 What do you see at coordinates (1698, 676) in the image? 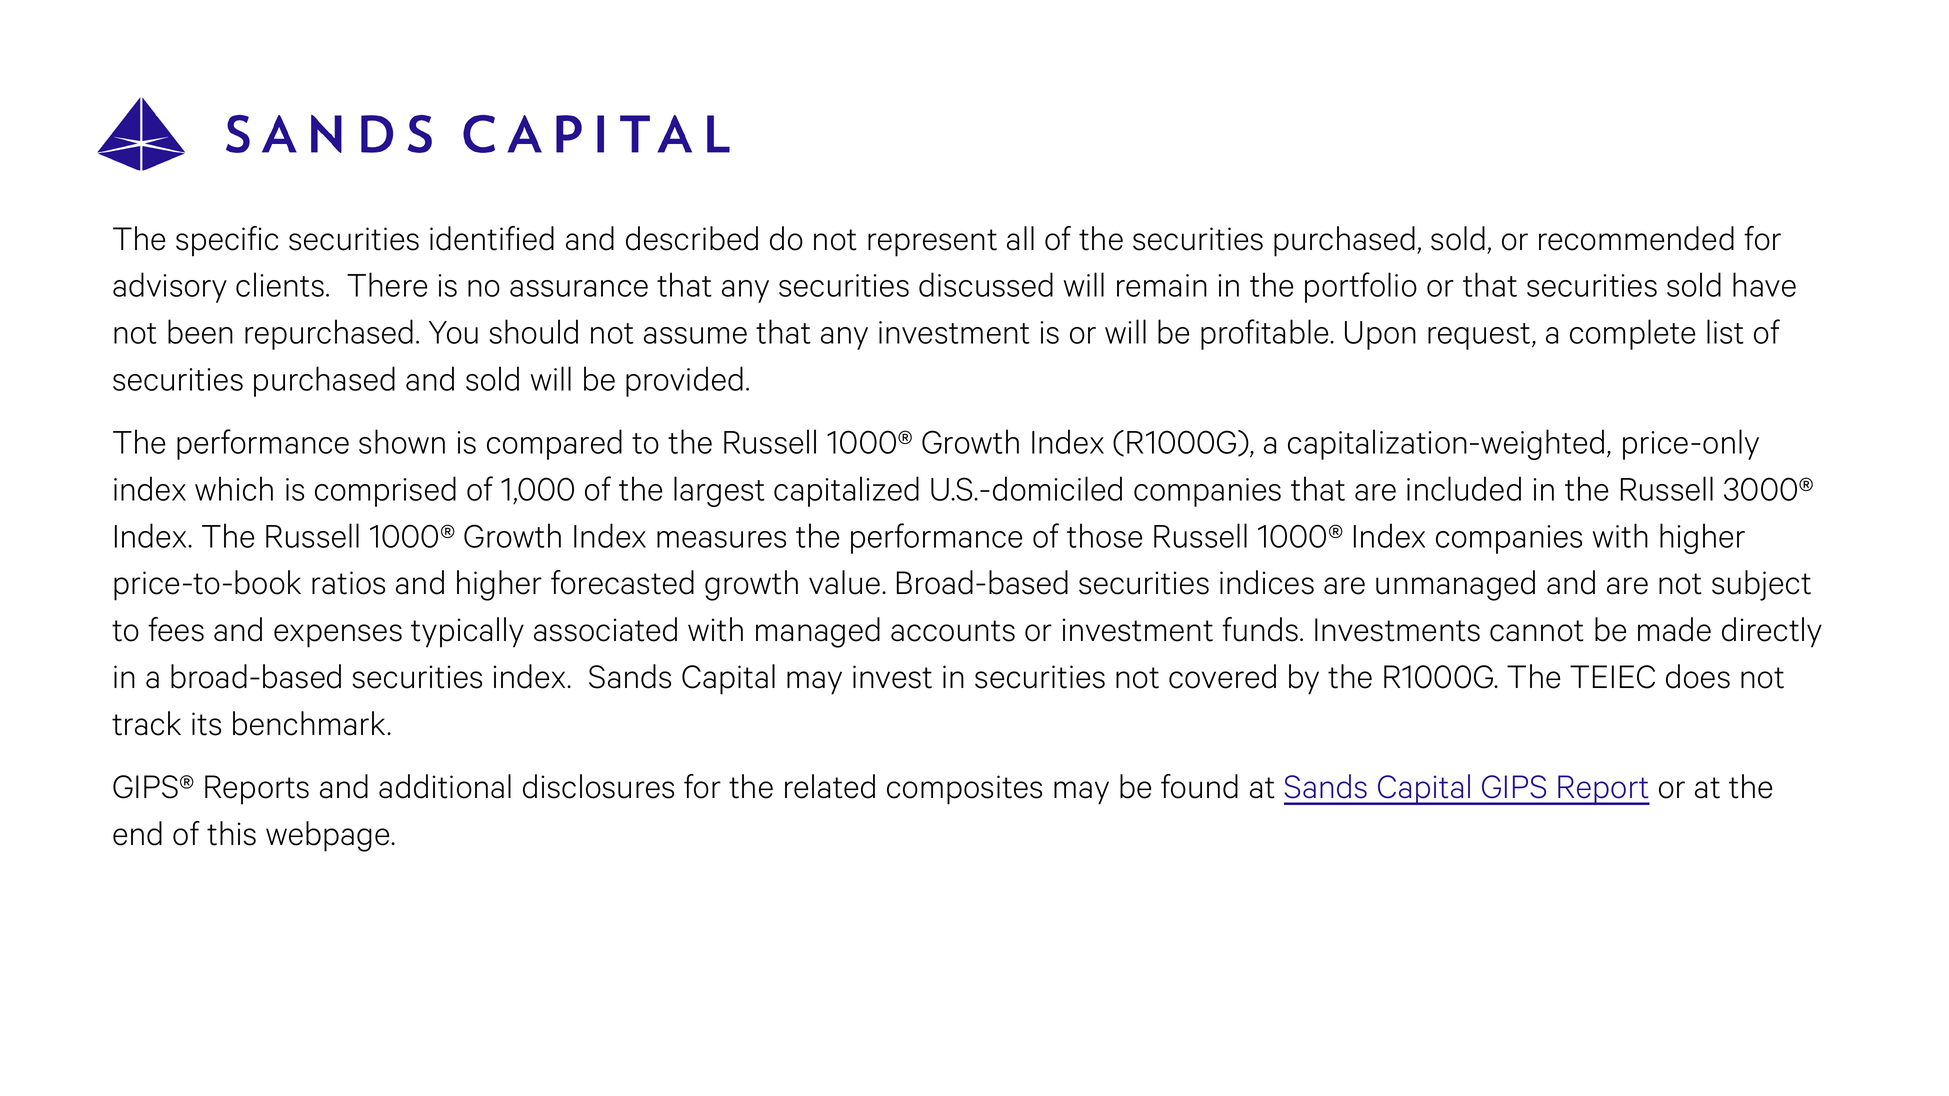
I see `does` at bounding box center [1698, 676].
